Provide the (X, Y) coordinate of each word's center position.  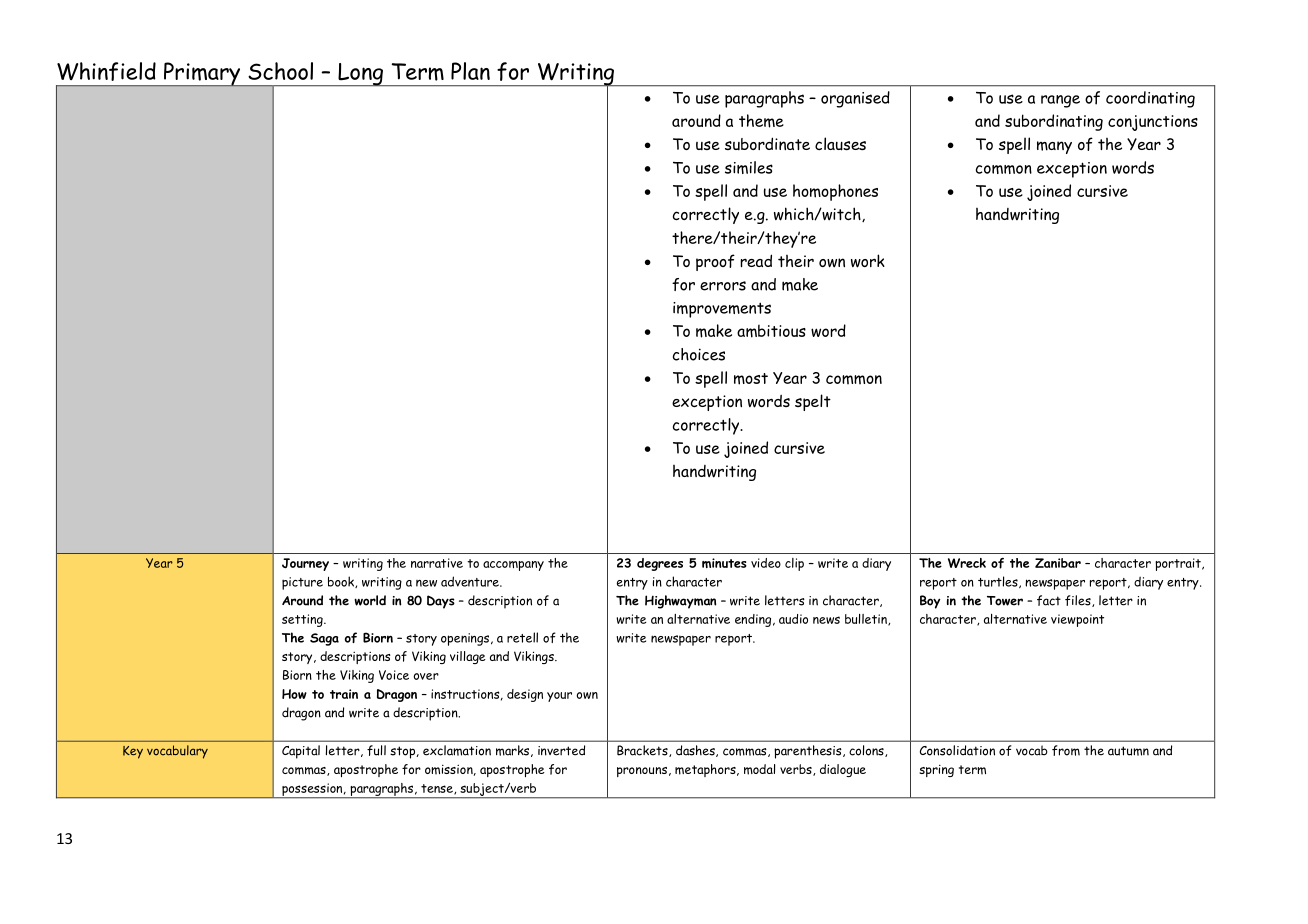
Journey (305, 564)
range (1060, 101)
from (1066, 750)
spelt (813, 402)
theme (761, 121)
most (751, 379)
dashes (696, 751)
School (280, 71)
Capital (301, 752)
